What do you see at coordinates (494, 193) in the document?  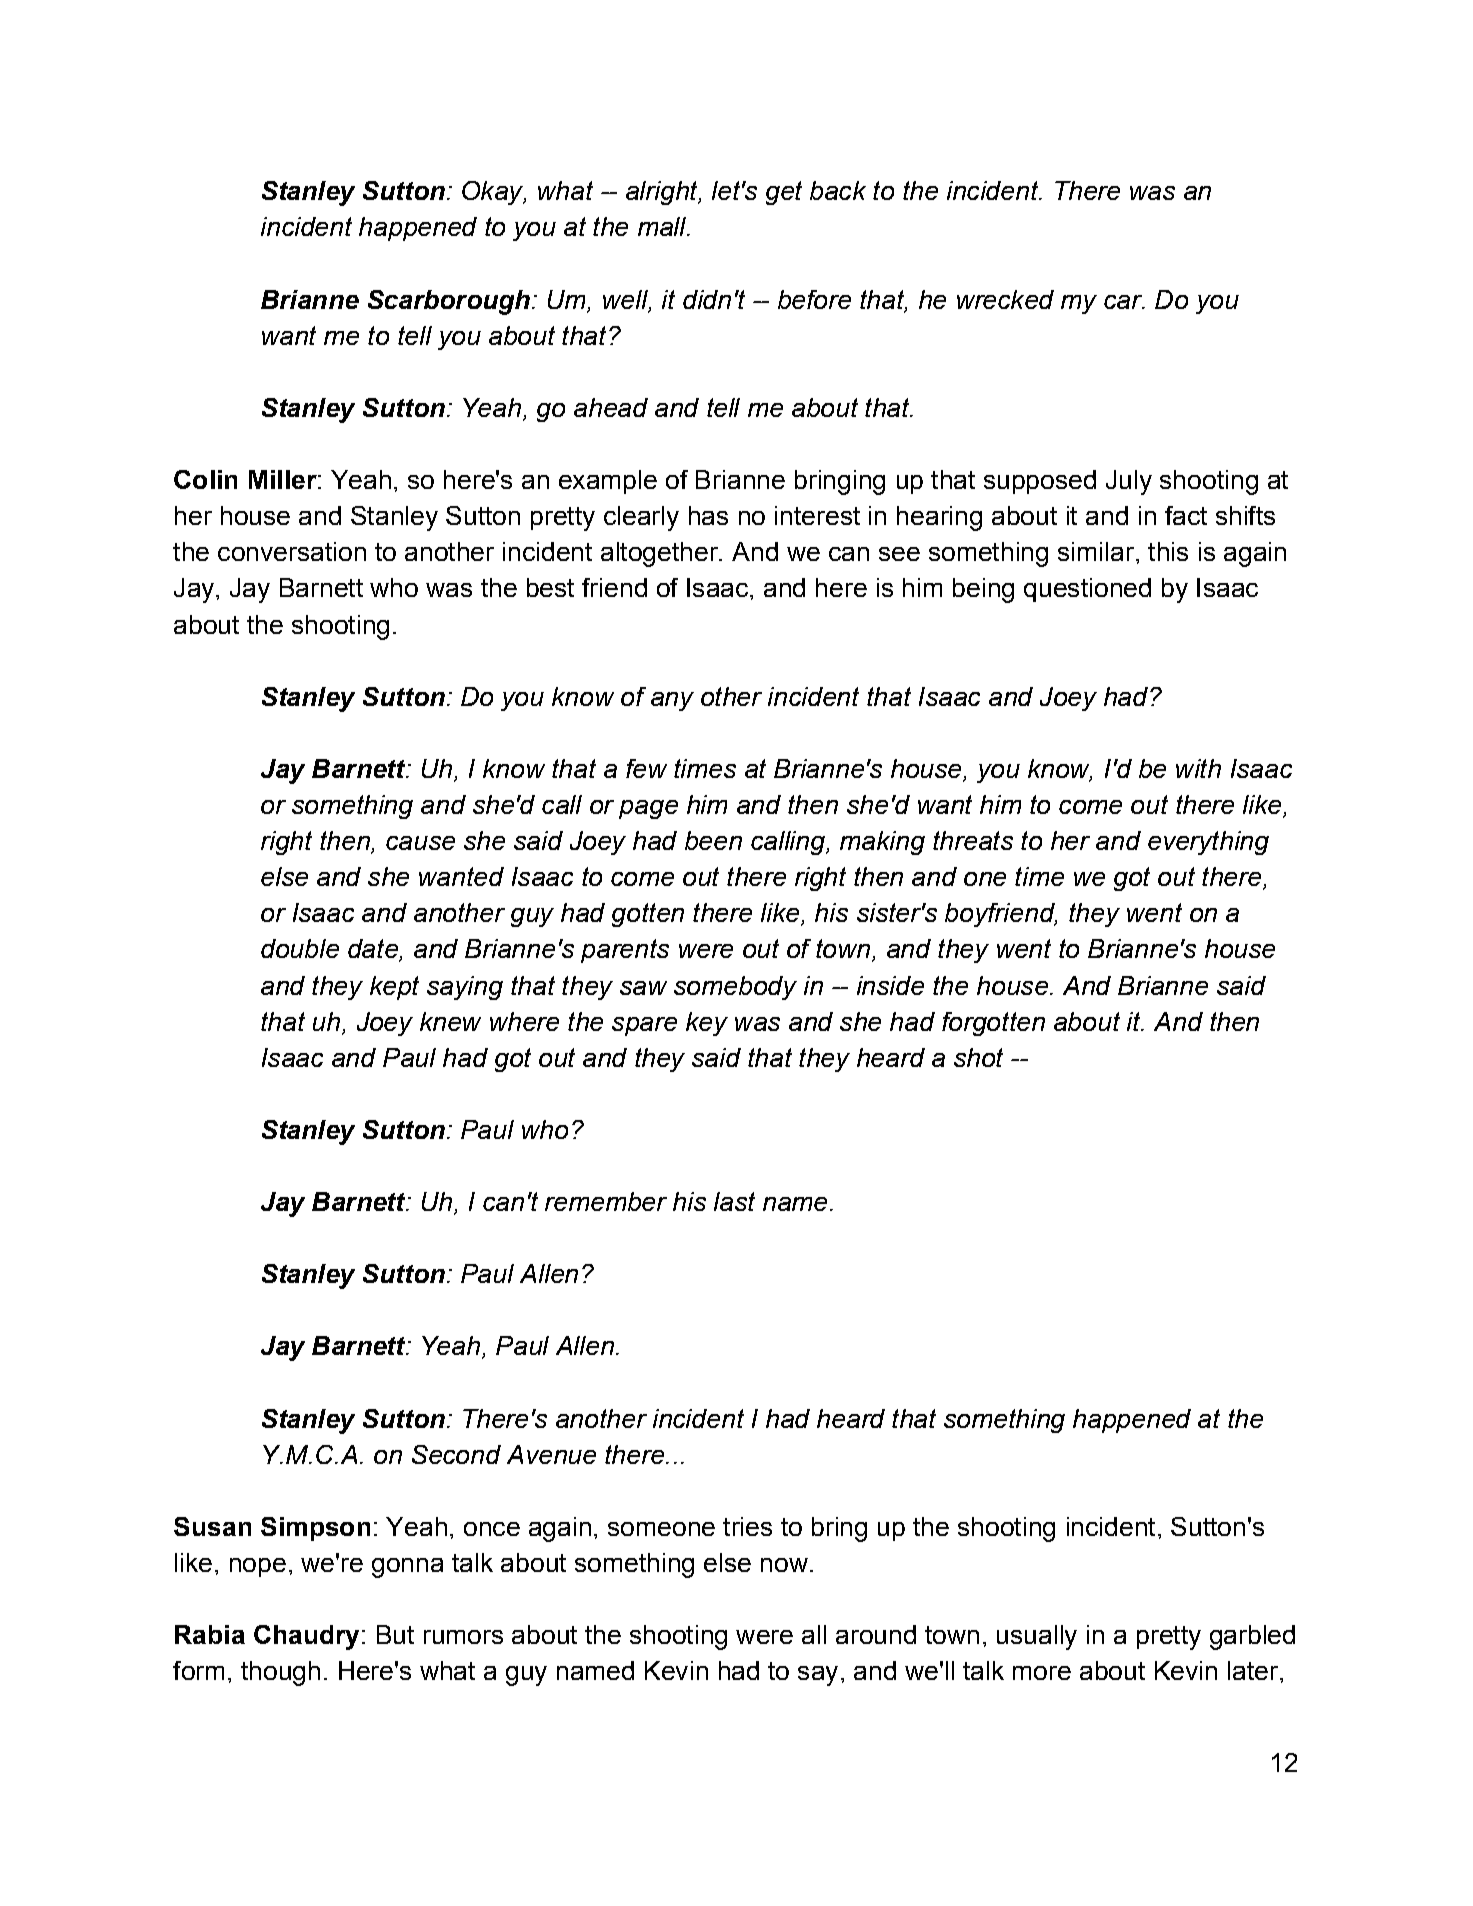 I see `Okay` at bounding box center [494, 193].
